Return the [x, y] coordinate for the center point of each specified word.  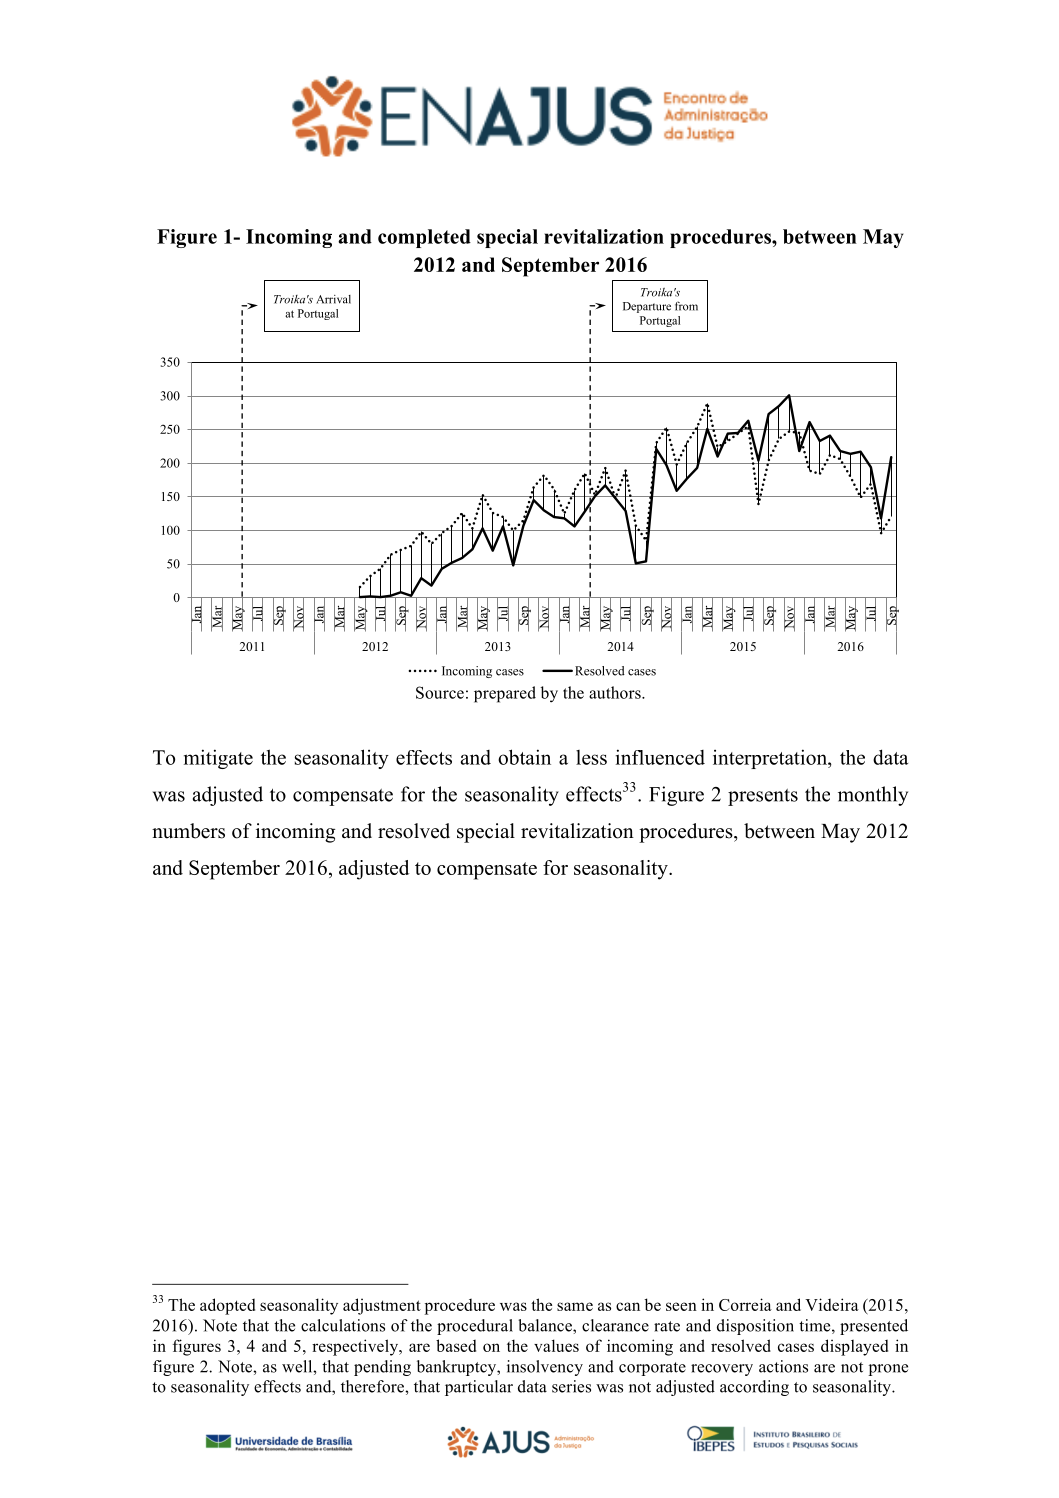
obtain [524, 757]
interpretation [771, 759]
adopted [227, 1306]
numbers [188, 831]
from [686, 306]
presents [763, 797]
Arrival [333, 299]
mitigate [218, 759]
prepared [505, 694]
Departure [647, 307]
